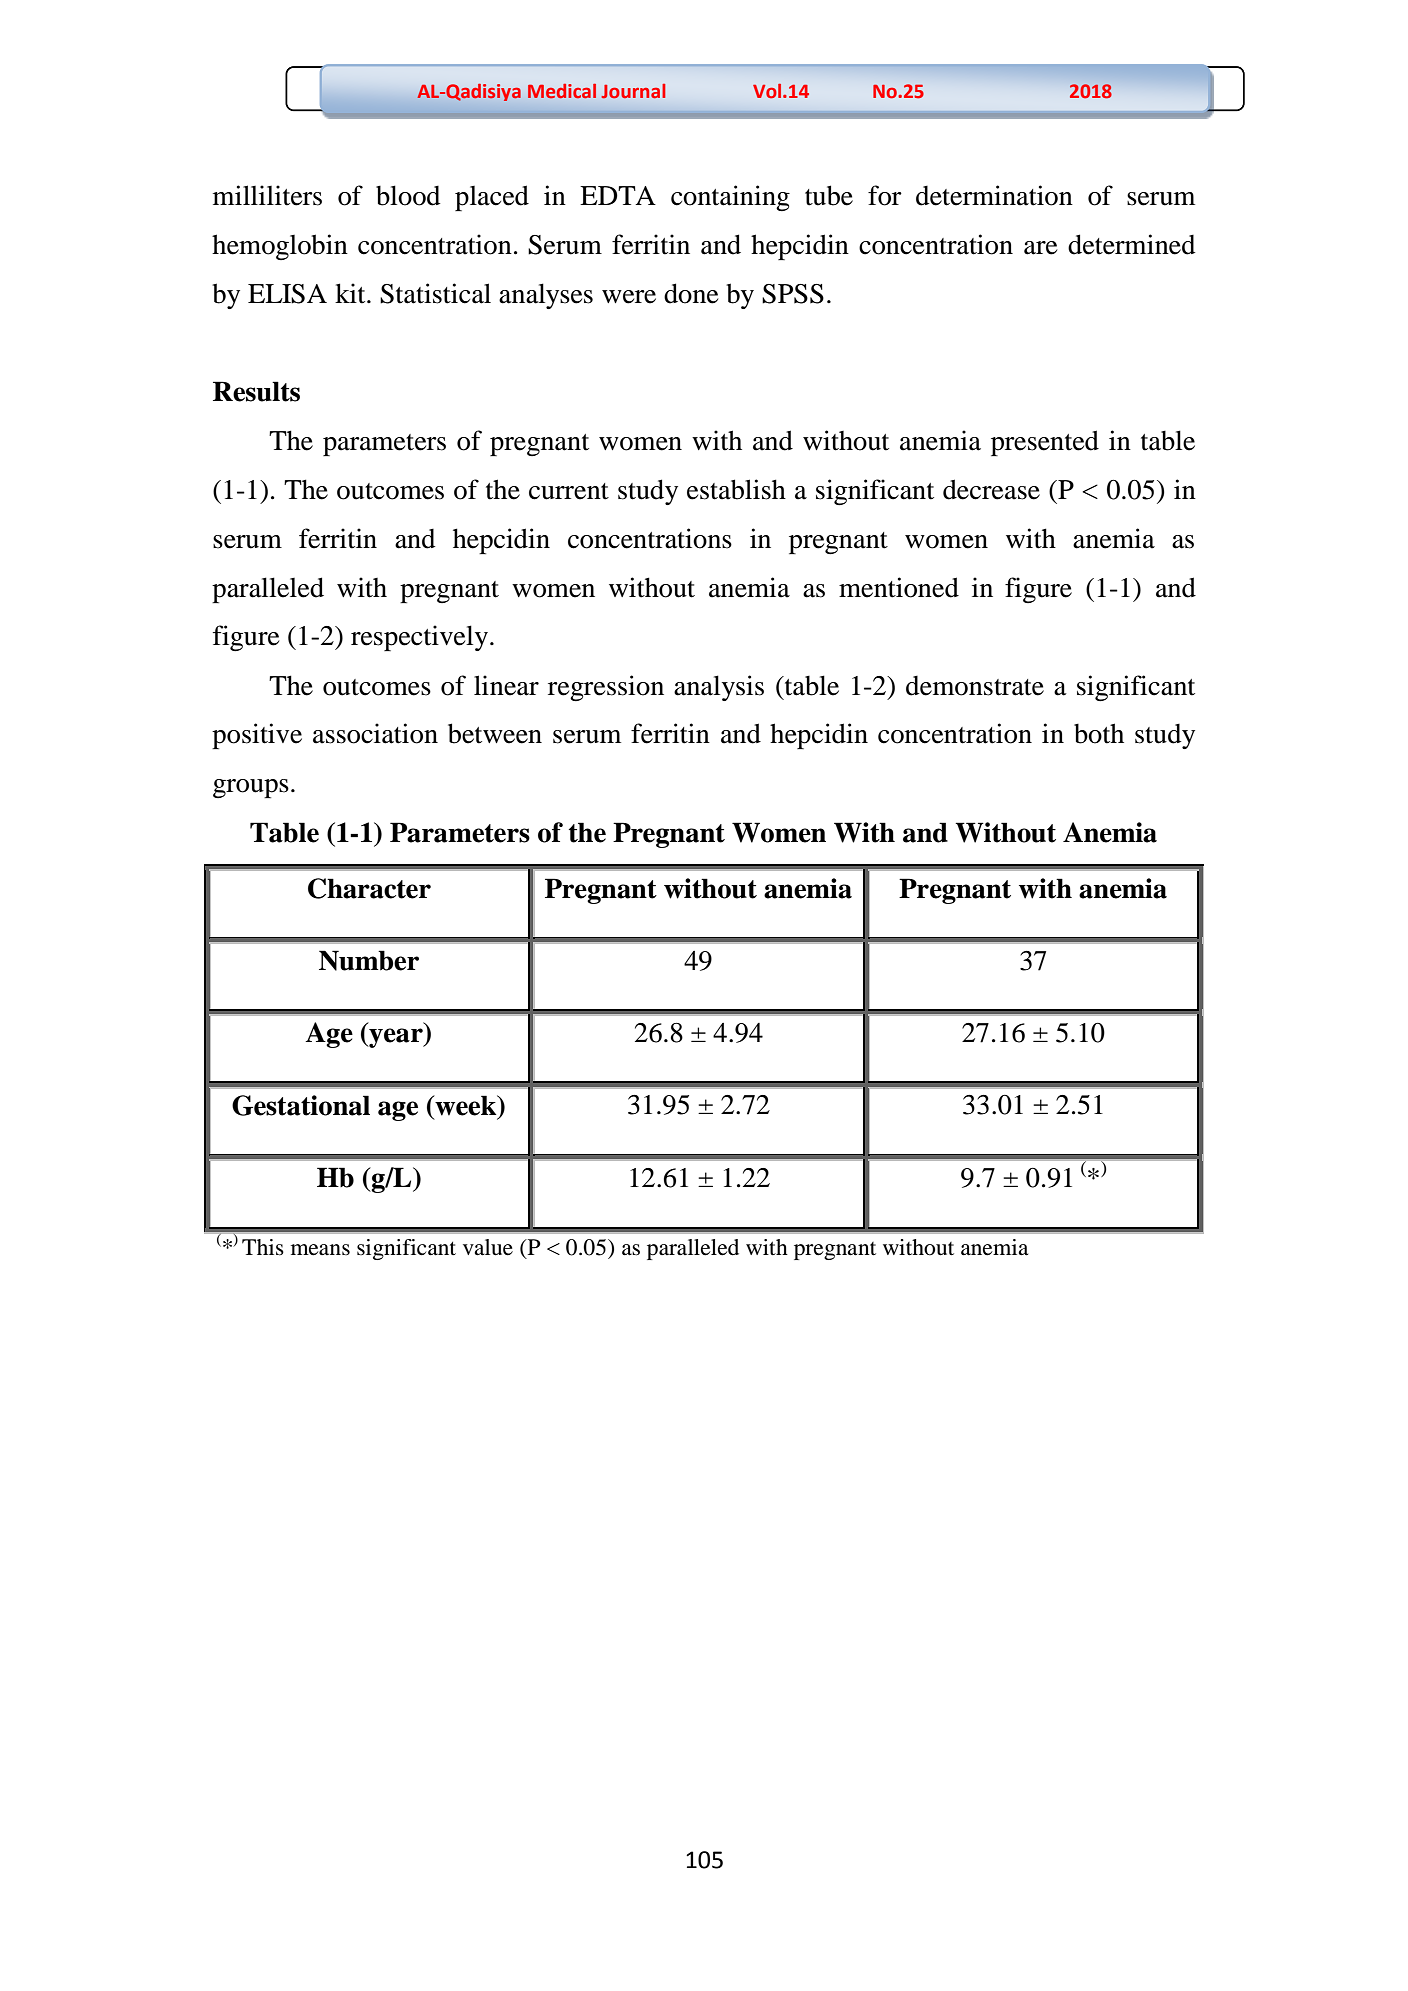 Image resolution: width=1408 pixels, height=1991 pixels. Describe the element at coordinates (320, 1250) in the screenshot. I see `means` at that location.
